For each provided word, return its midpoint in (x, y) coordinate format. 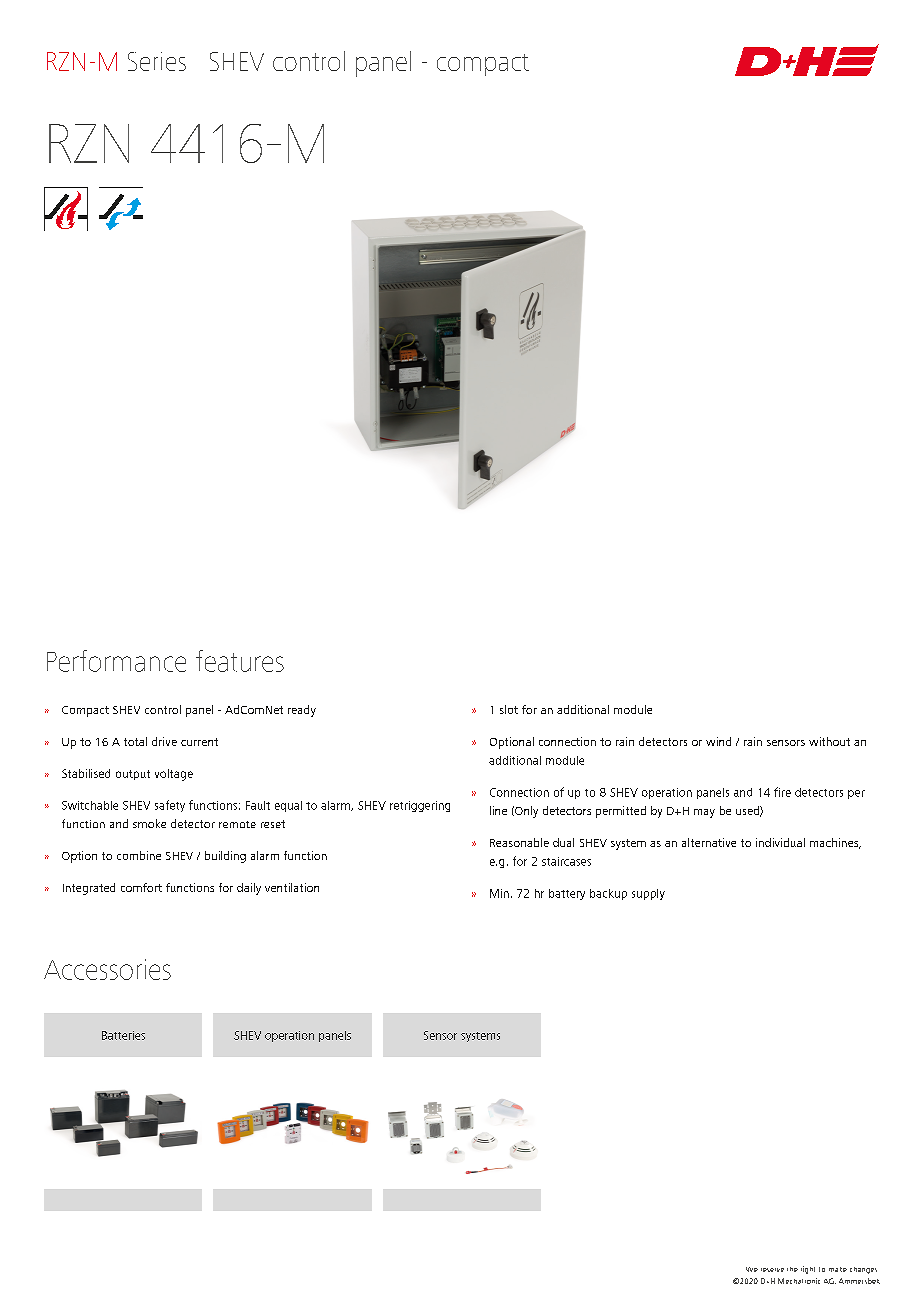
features (240, 661)
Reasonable (519, 842)
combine (139, 855)
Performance (116, 661)
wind (718, 741)
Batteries (123, 1035)
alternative (709, 842)
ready (302, 711)
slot (509, 709)
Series (157, 61)
